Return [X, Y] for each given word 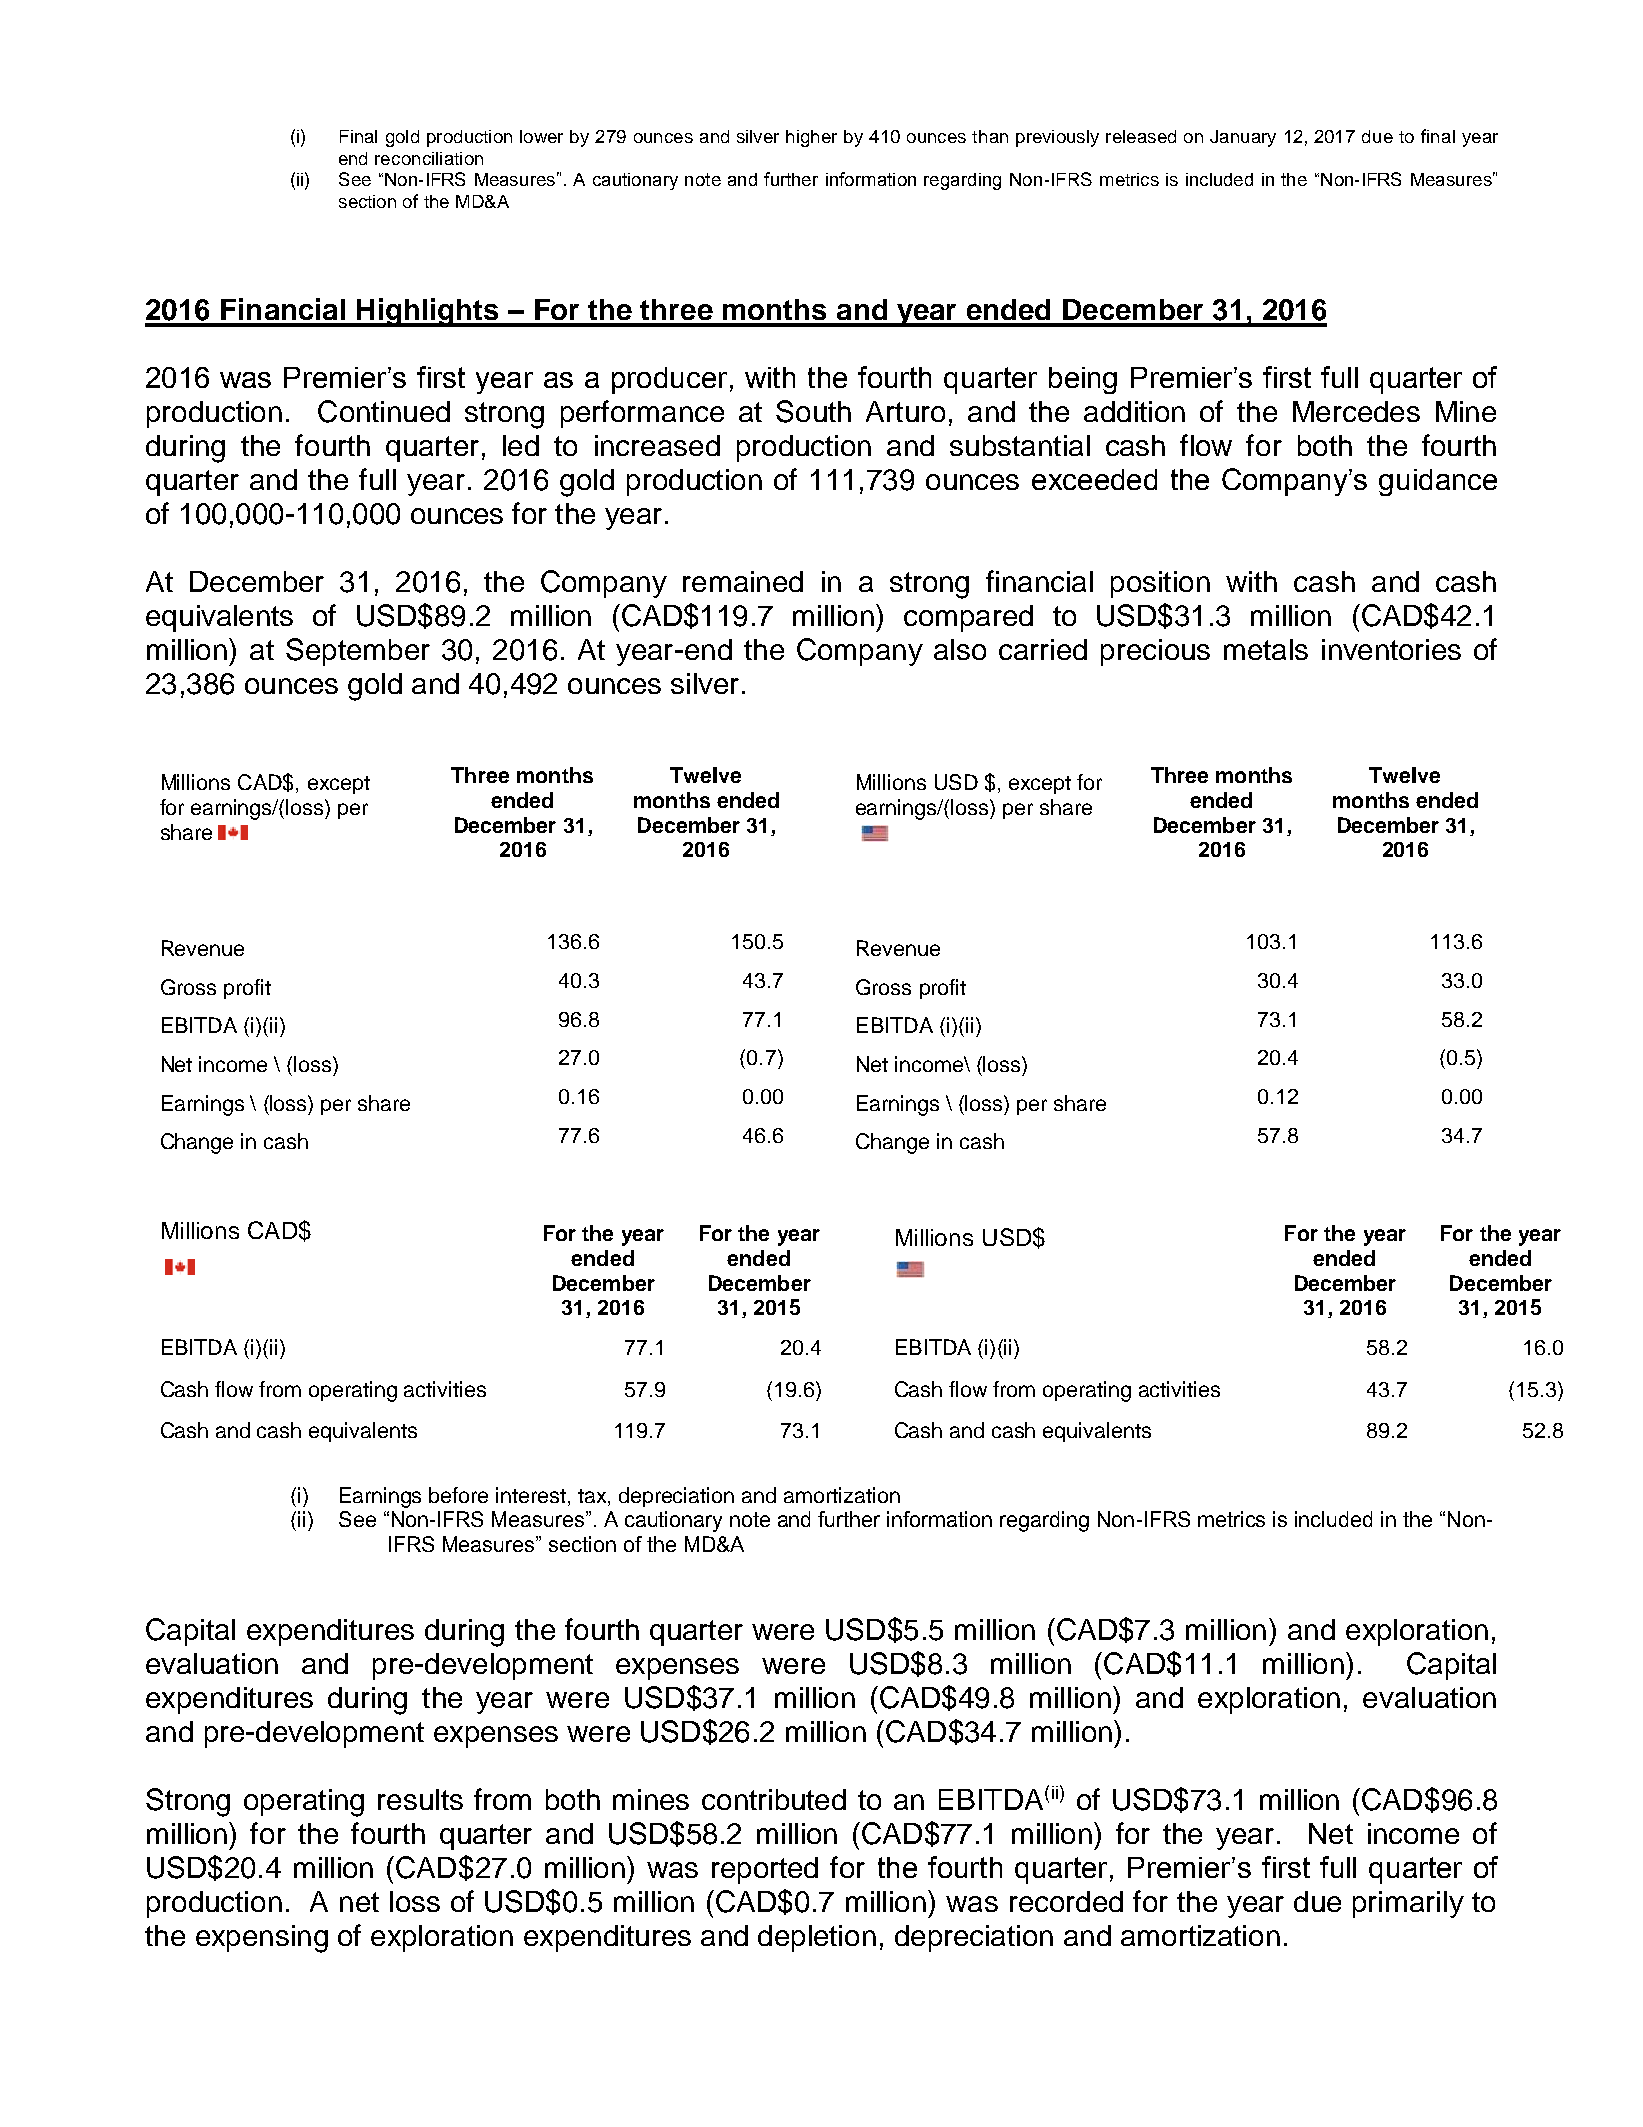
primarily [1408, 1904]
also [960, 649]
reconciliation [429, 158]
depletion [817, 1938]
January [1243, 138]
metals [1266, 649]
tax [593, 1496]
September [358, 652]
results [420, 1799]
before [458, 1495]
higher [811, 138]
